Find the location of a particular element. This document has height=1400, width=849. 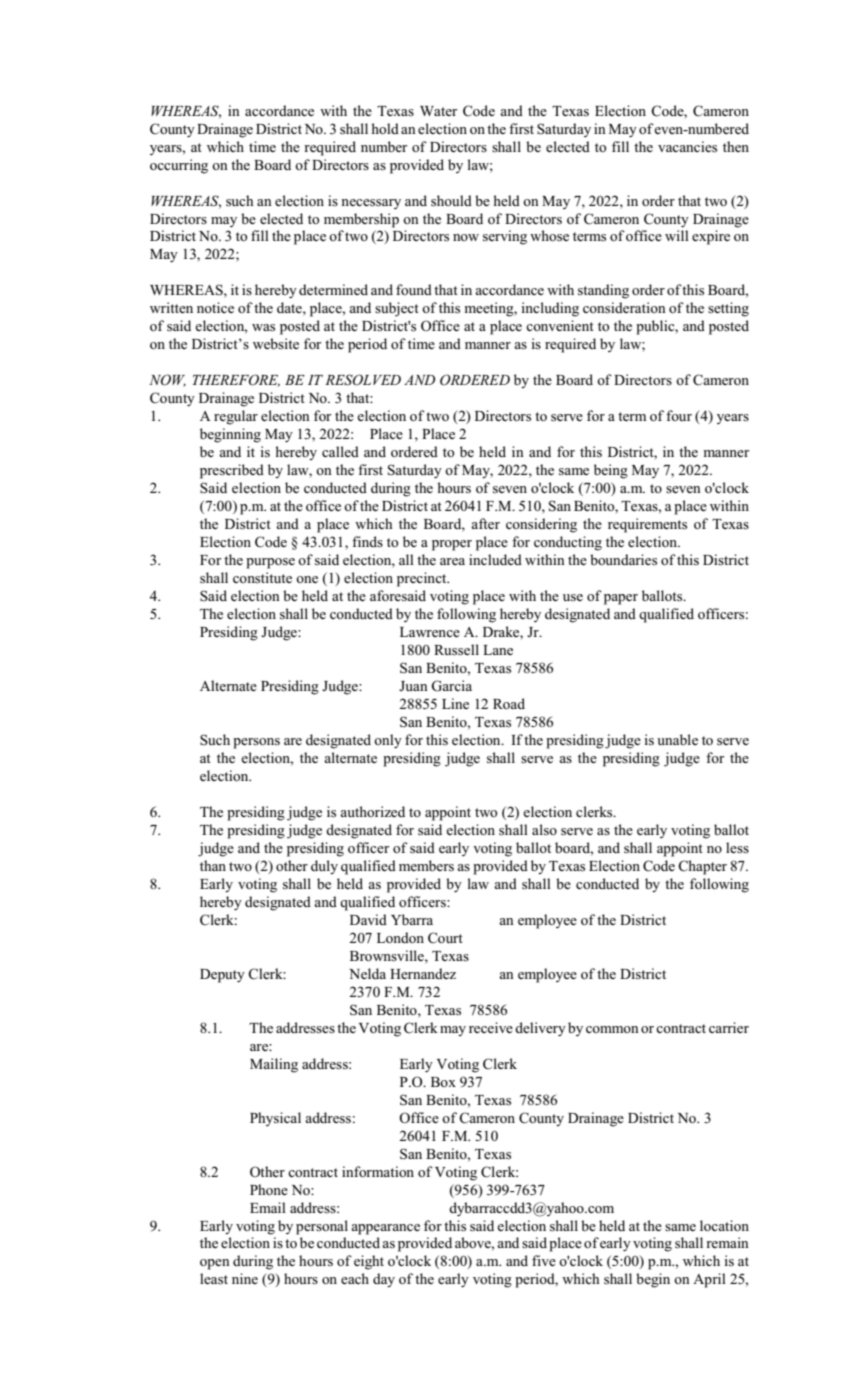

unable is located at coordinates (677, 739).
